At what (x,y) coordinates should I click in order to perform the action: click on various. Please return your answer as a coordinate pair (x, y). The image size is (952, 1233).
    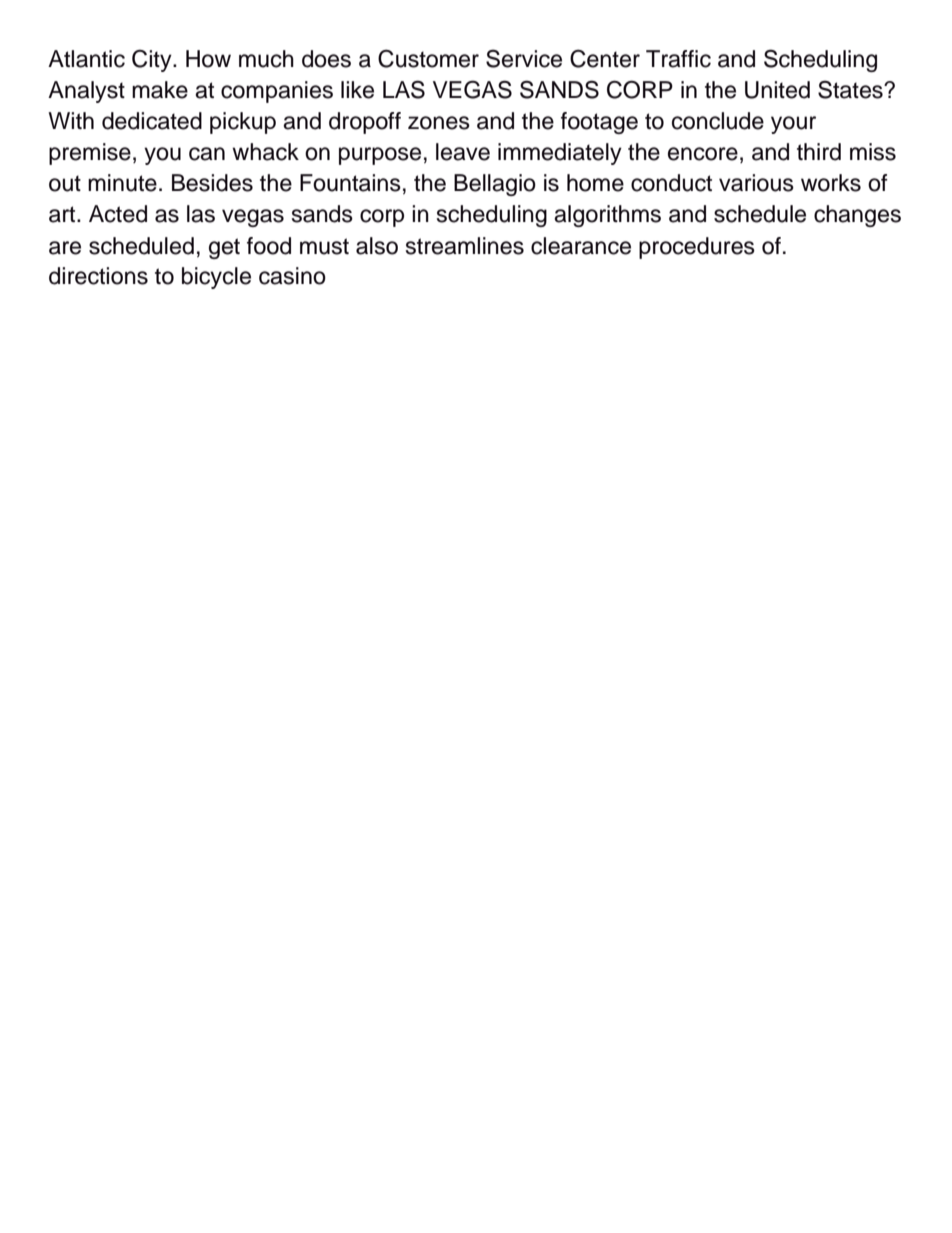
    Looking at the image, I should click on (756, 183).
